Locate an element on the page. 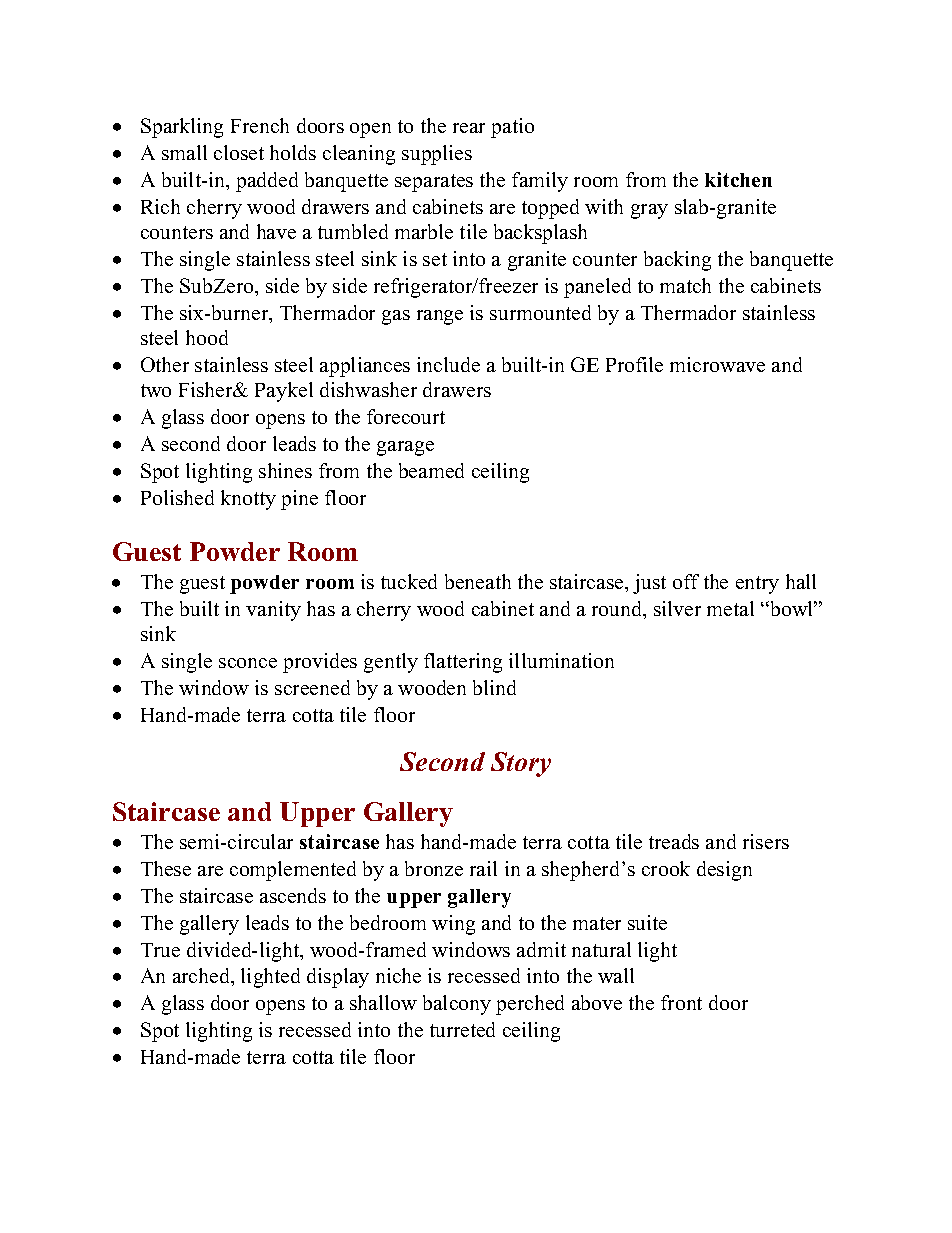 The width and height of the page is (952, 1233). kitchen is located at coordinates (738, 179).
